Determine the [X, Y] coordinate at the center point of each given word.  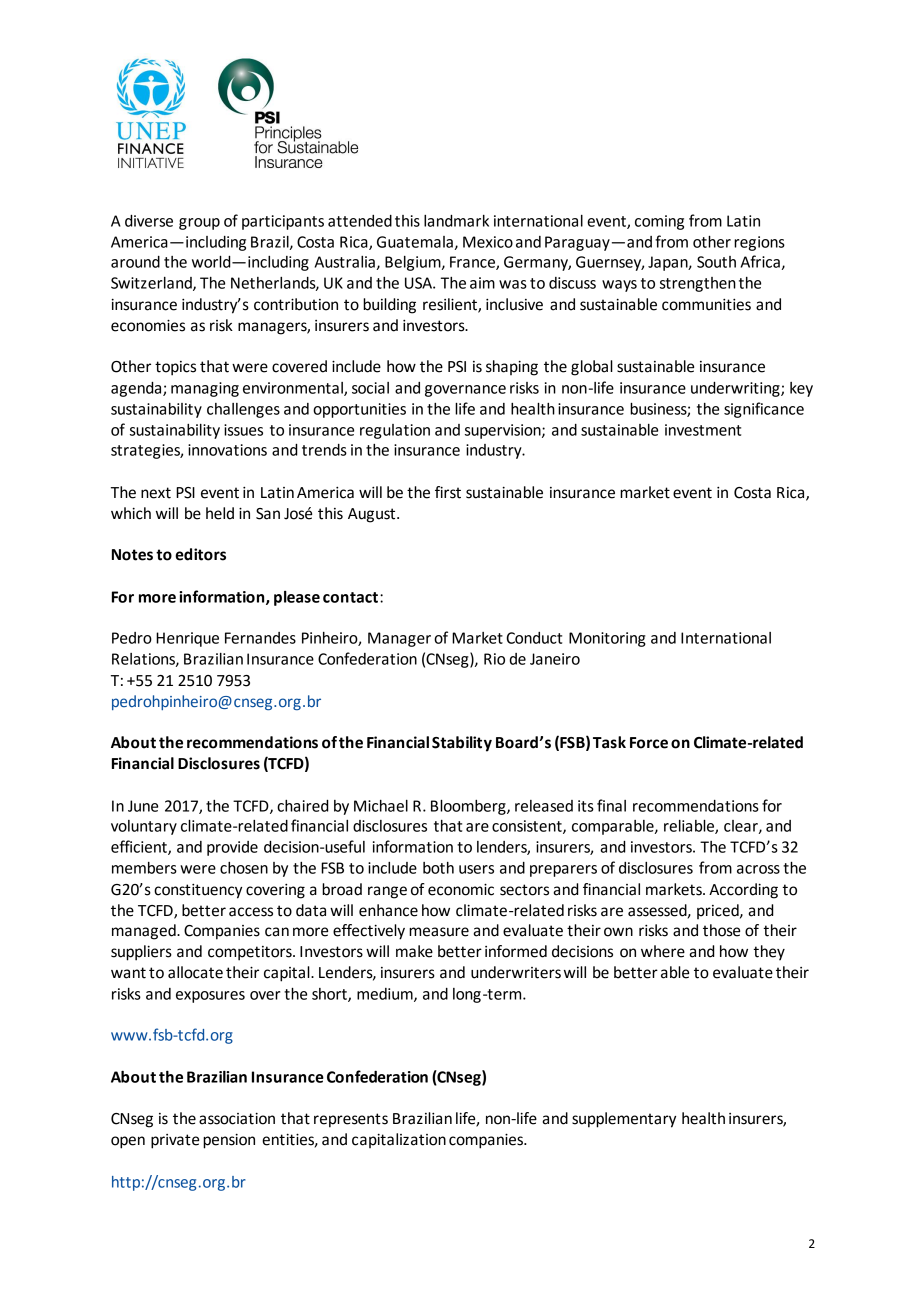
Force [649, 743]
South [716, 262]
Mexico [488, 242]
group [199, 224]
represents [351, 1120]
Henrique [187, 639]
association [237, 1118]
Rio [494, 659]
